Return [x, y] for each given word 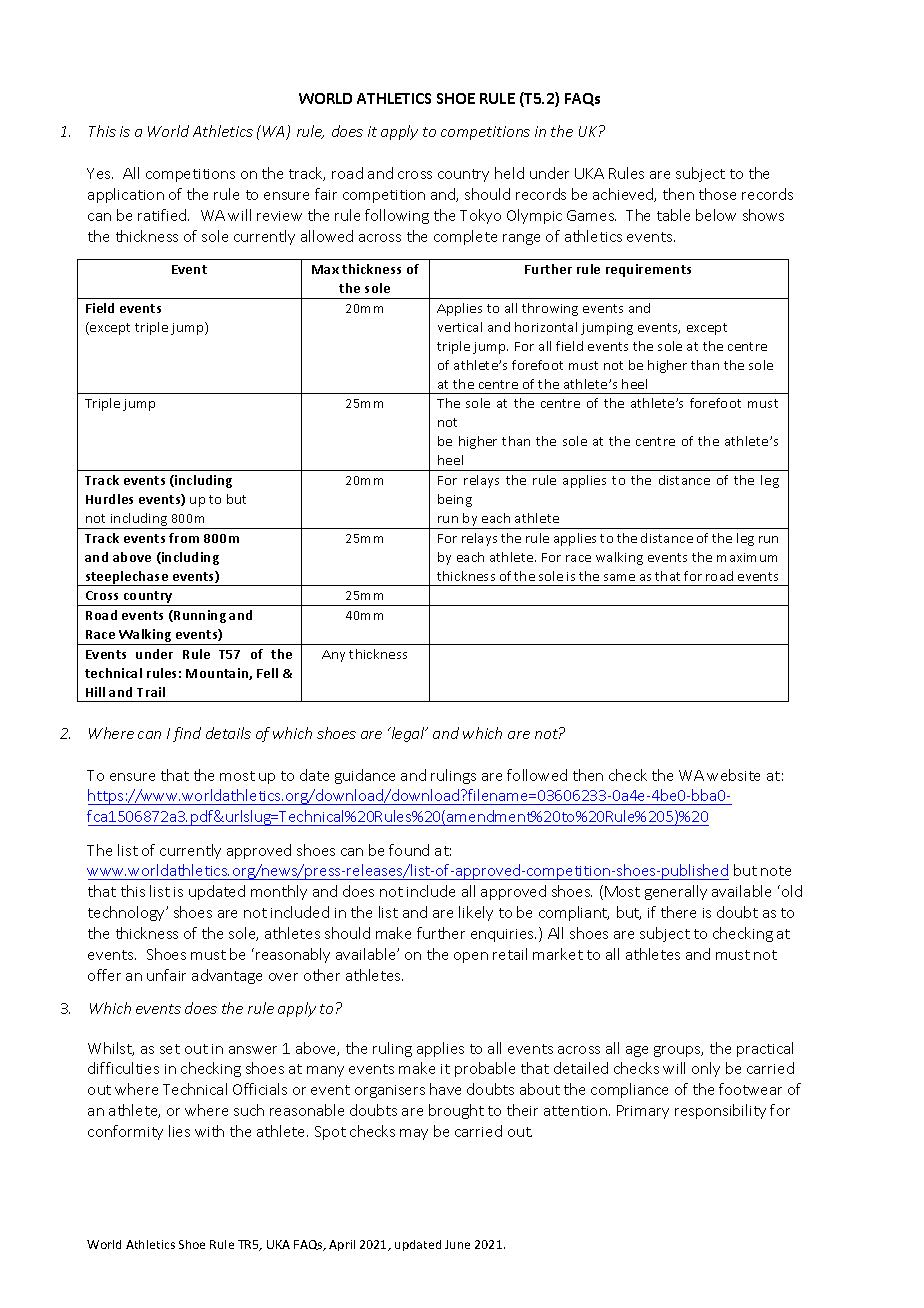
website [733, 775]
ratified [163, 215]
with [209, 1131]
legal [408, 734]
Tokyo [480, 216]
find [187, 734]
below [716, 215]
